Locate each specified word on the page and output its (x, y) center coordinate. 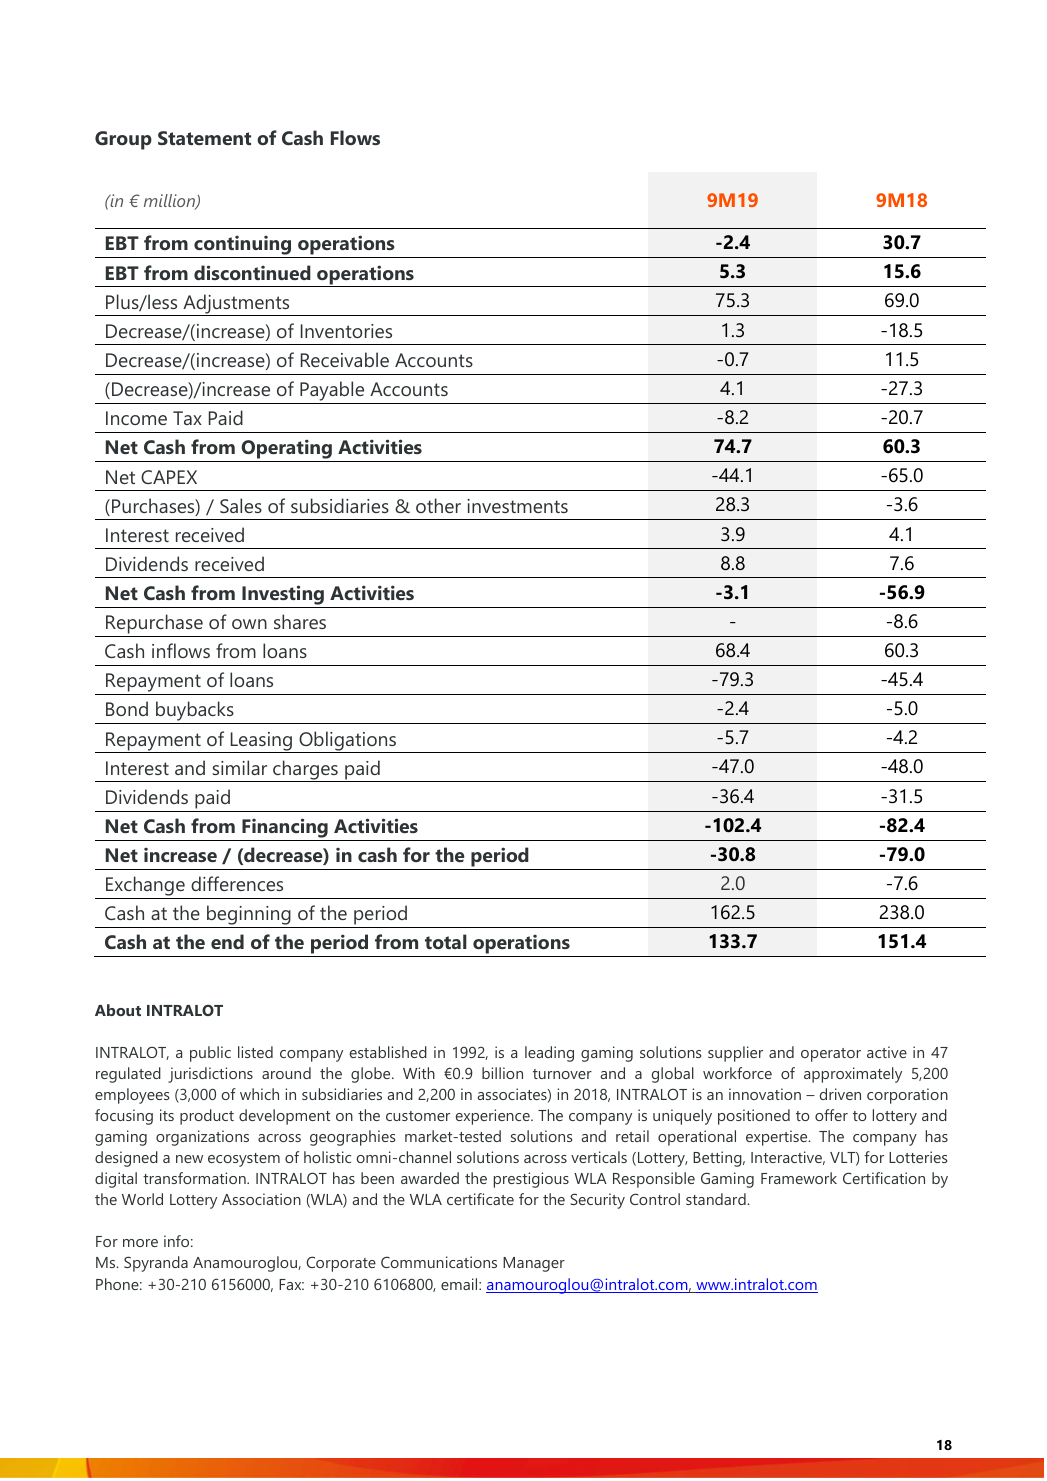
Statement (204, 138)
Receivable (345, 359)
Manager (534, 1264)
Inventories (346, 331)
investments (517, 506)
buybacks (195, 712)
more (140, 1243)
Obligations (348, 742)
